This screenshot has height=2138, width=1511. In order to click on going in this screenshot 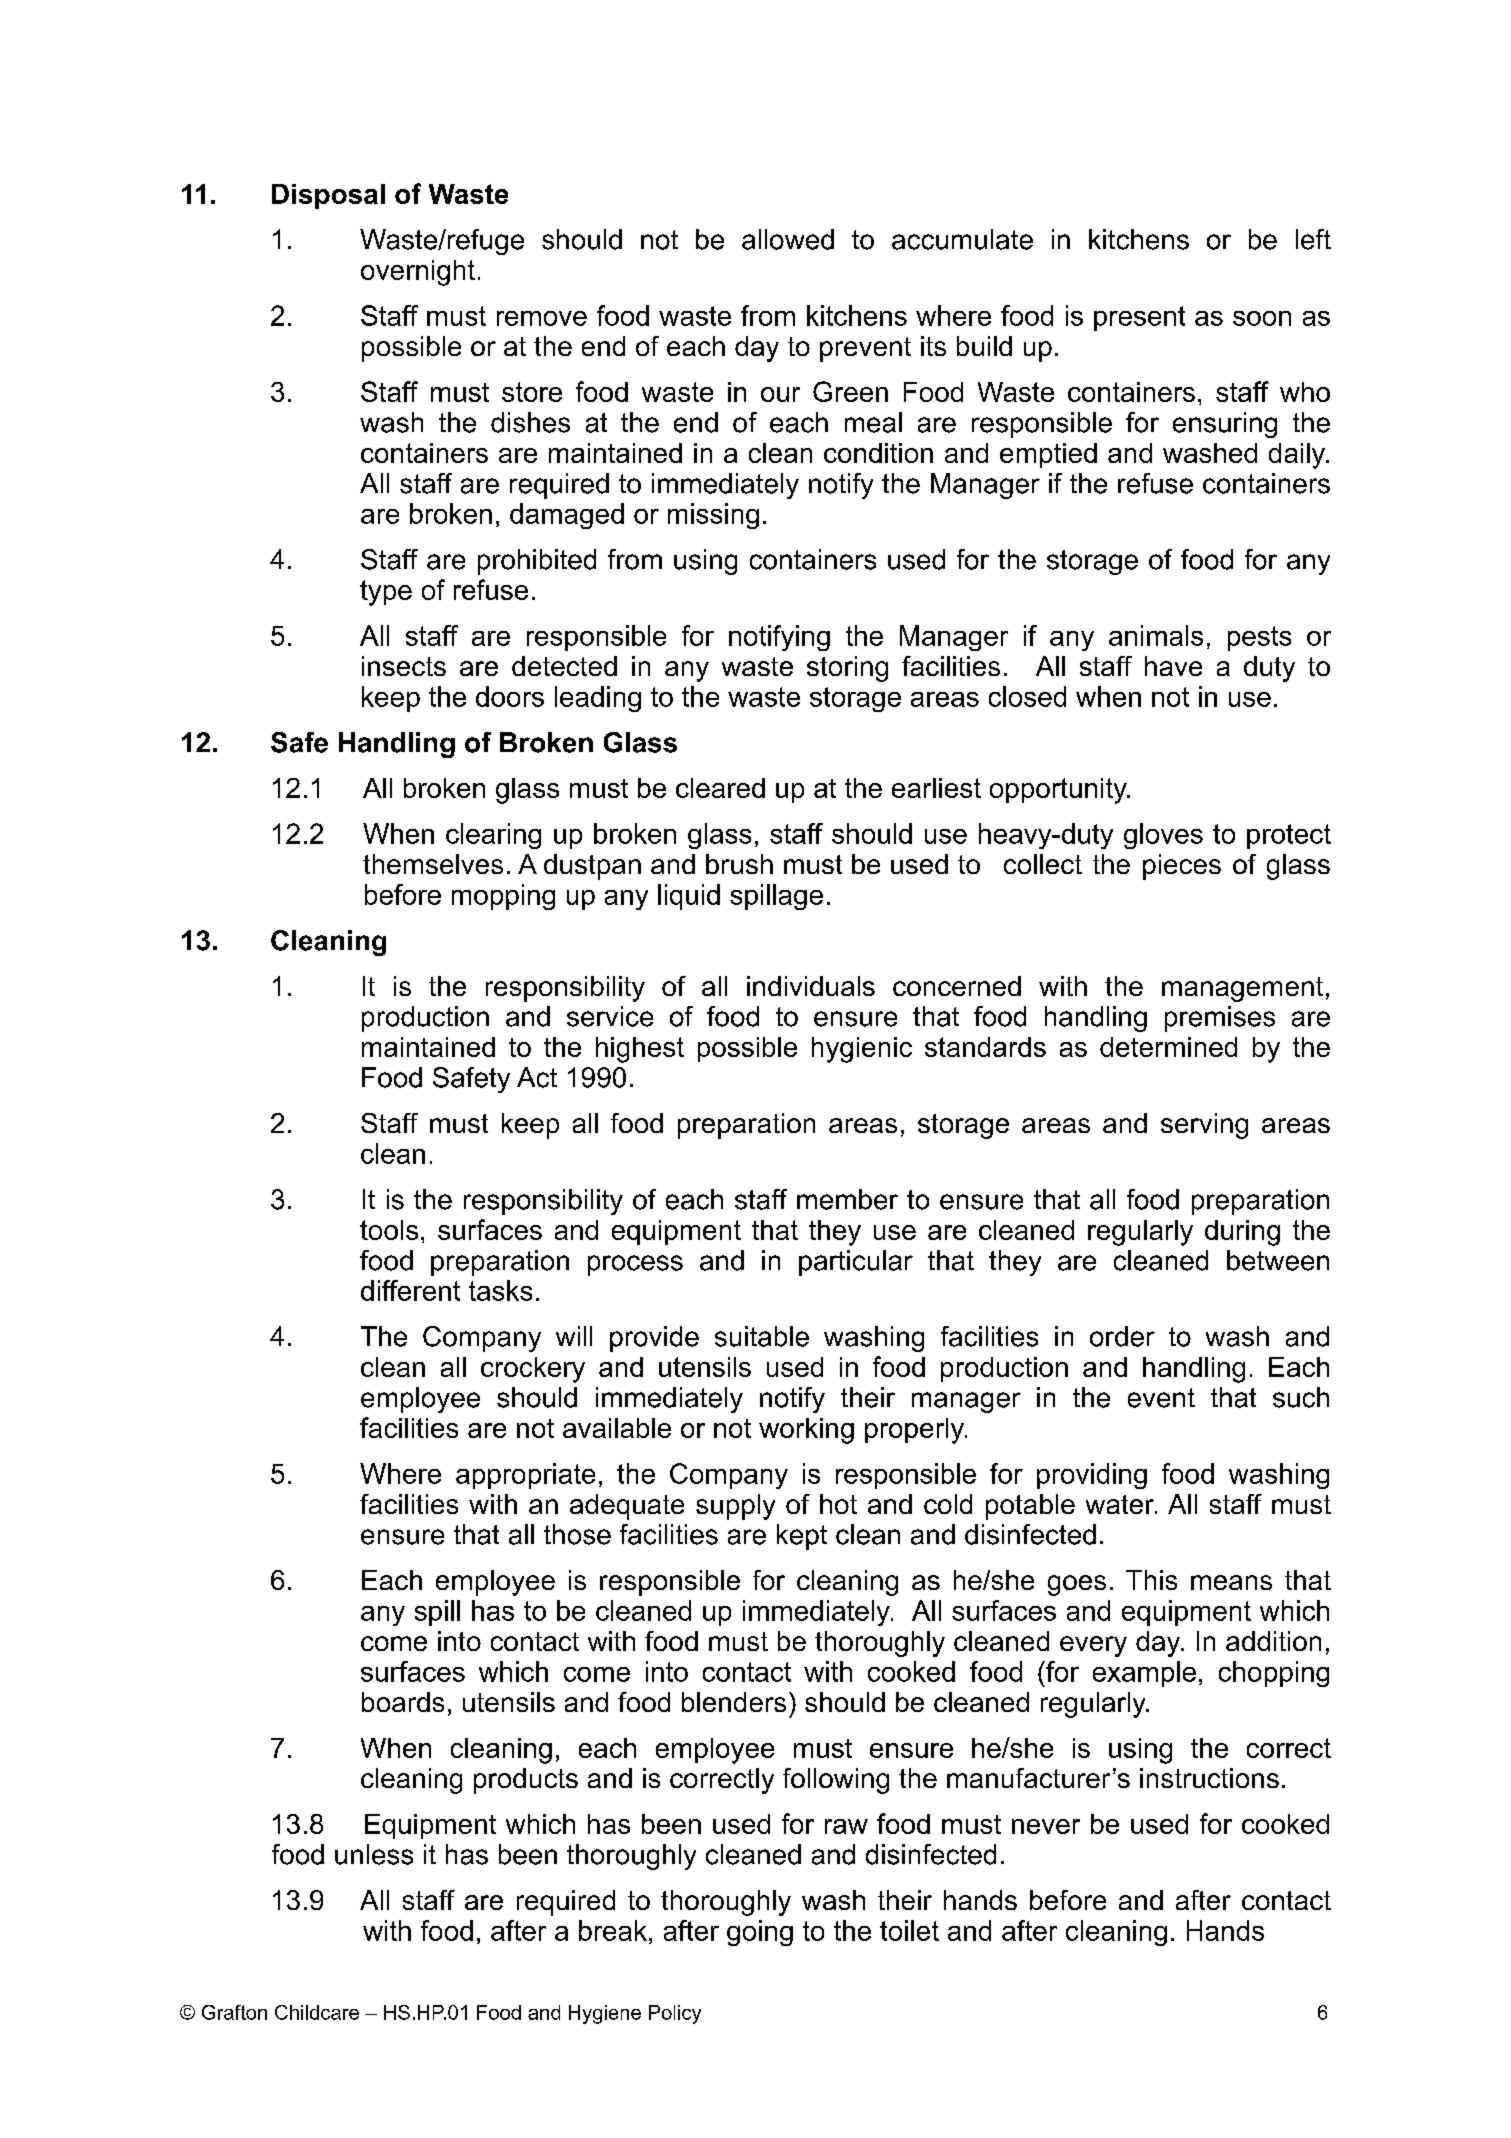, I will do `click(760, 1933)`.
